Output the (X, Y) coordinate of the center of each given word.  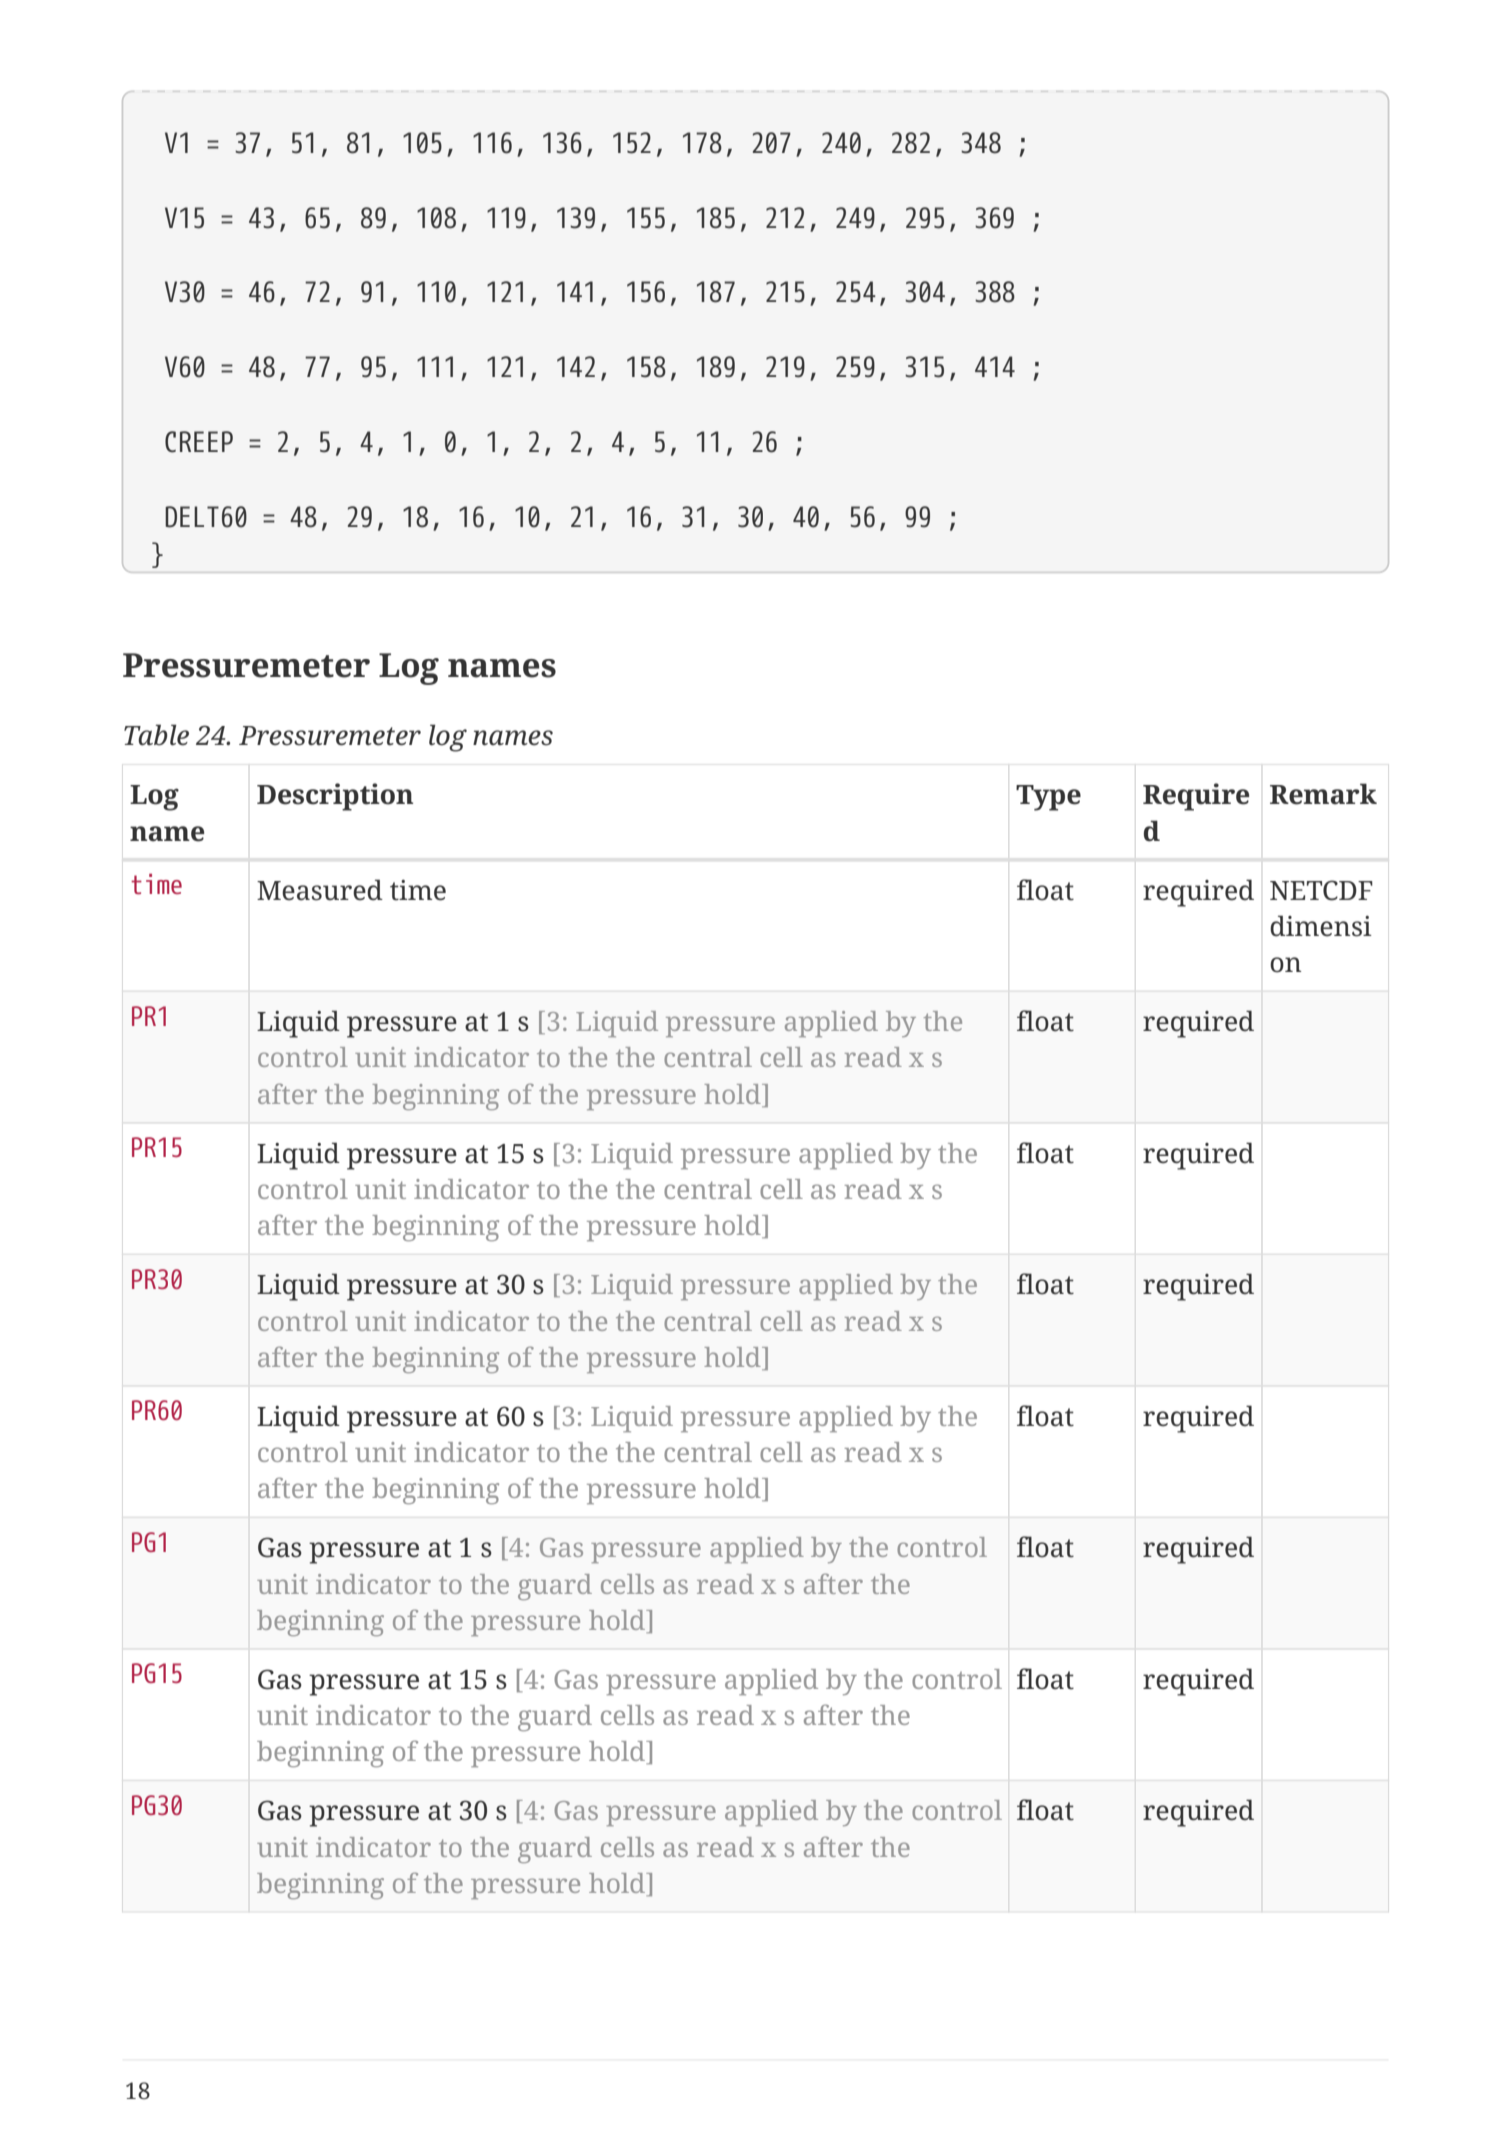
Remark (1323, 794)
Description (335, 797)
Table (156, 735)
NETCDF (1321, 890)
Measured (320, 890)
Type (1048, 798)
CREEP (199, 442)
